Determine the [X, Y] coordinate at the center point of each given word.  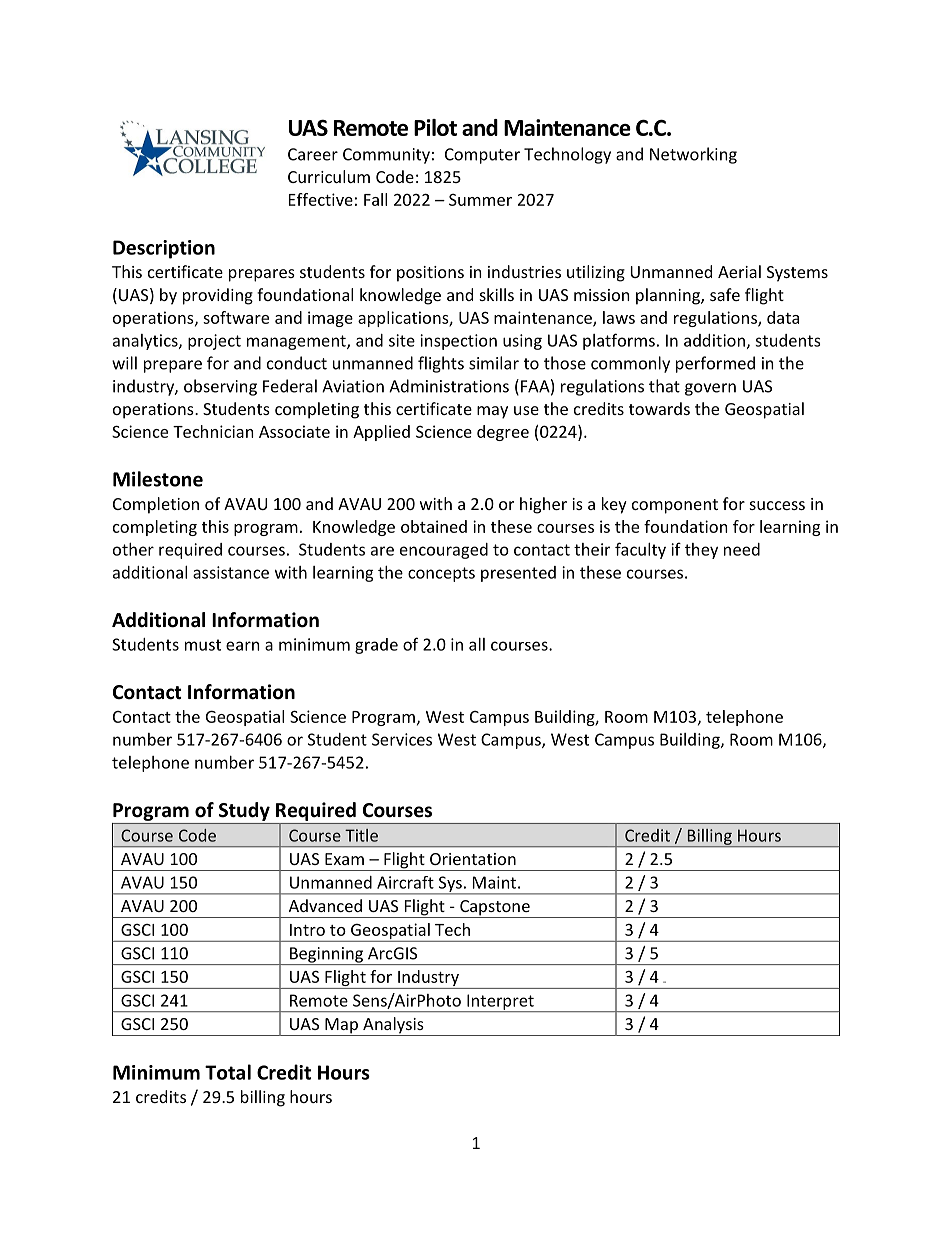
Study [244, 811]
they [701, 551]
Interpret [500, 1003]
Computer [482, 156]
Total [228, 1072]
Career [313, 154]
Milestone [158, 479]
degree [503, 433]
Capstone [495, 909]
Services [402, 739]
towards [659, 408]
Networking [693, 155]
